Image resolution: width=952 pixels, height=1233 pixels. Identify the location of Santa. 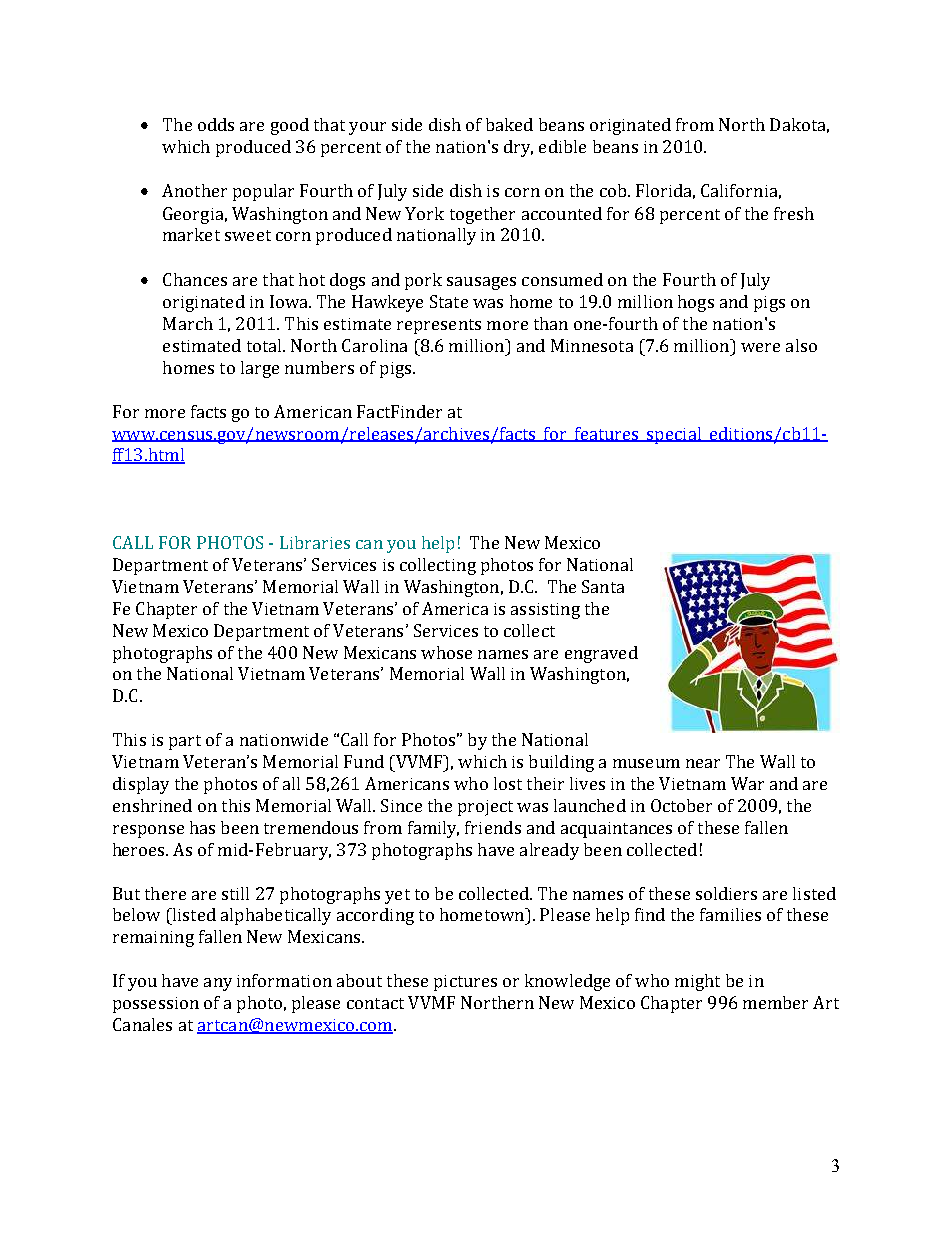
(603, 586).
